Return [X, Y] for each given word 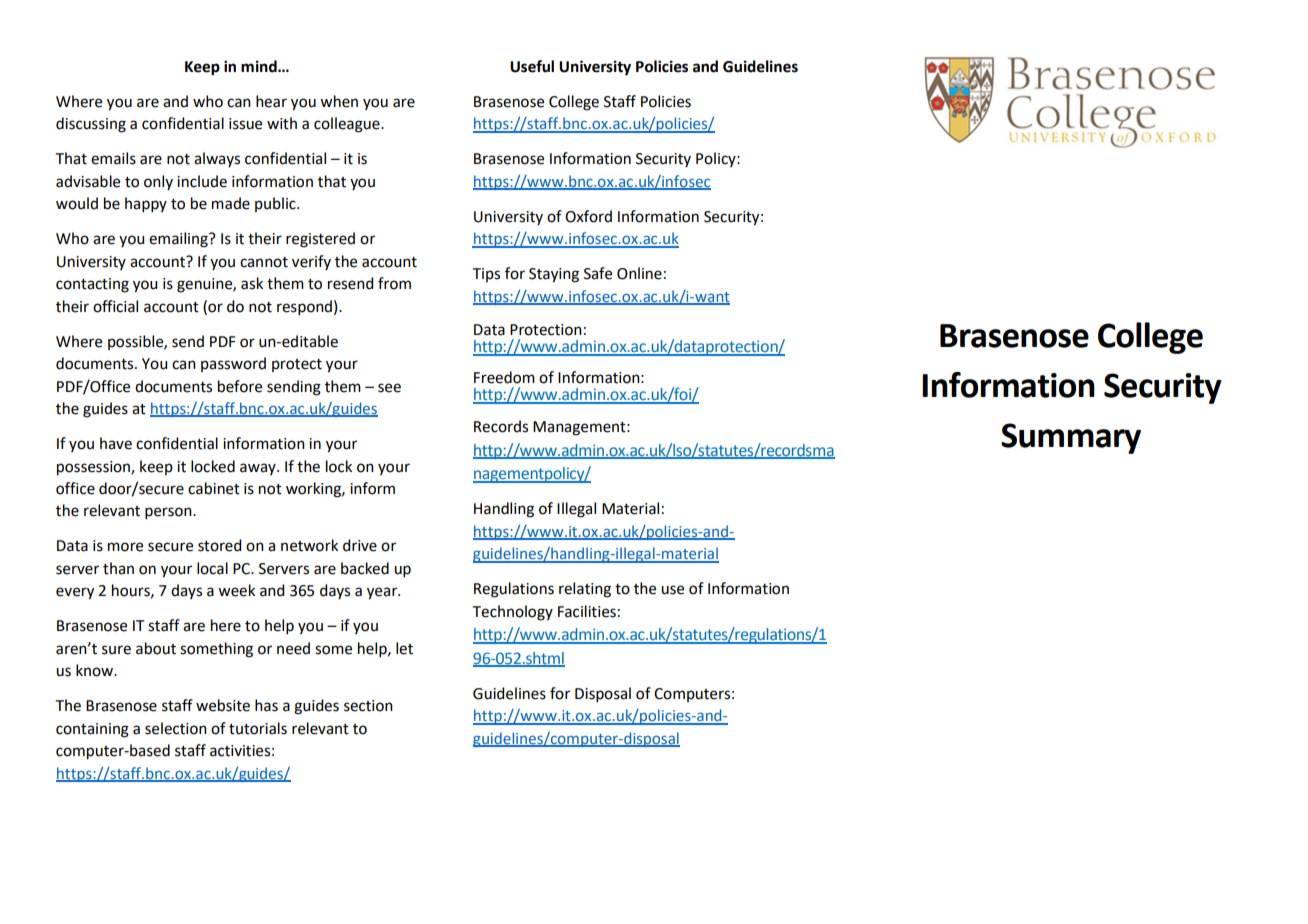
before [240, 386]
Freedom [504, 377]
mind [260, 66]
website [223, 705]
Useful [532, 66]
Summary [1071, 438]
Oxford [588, 216]
